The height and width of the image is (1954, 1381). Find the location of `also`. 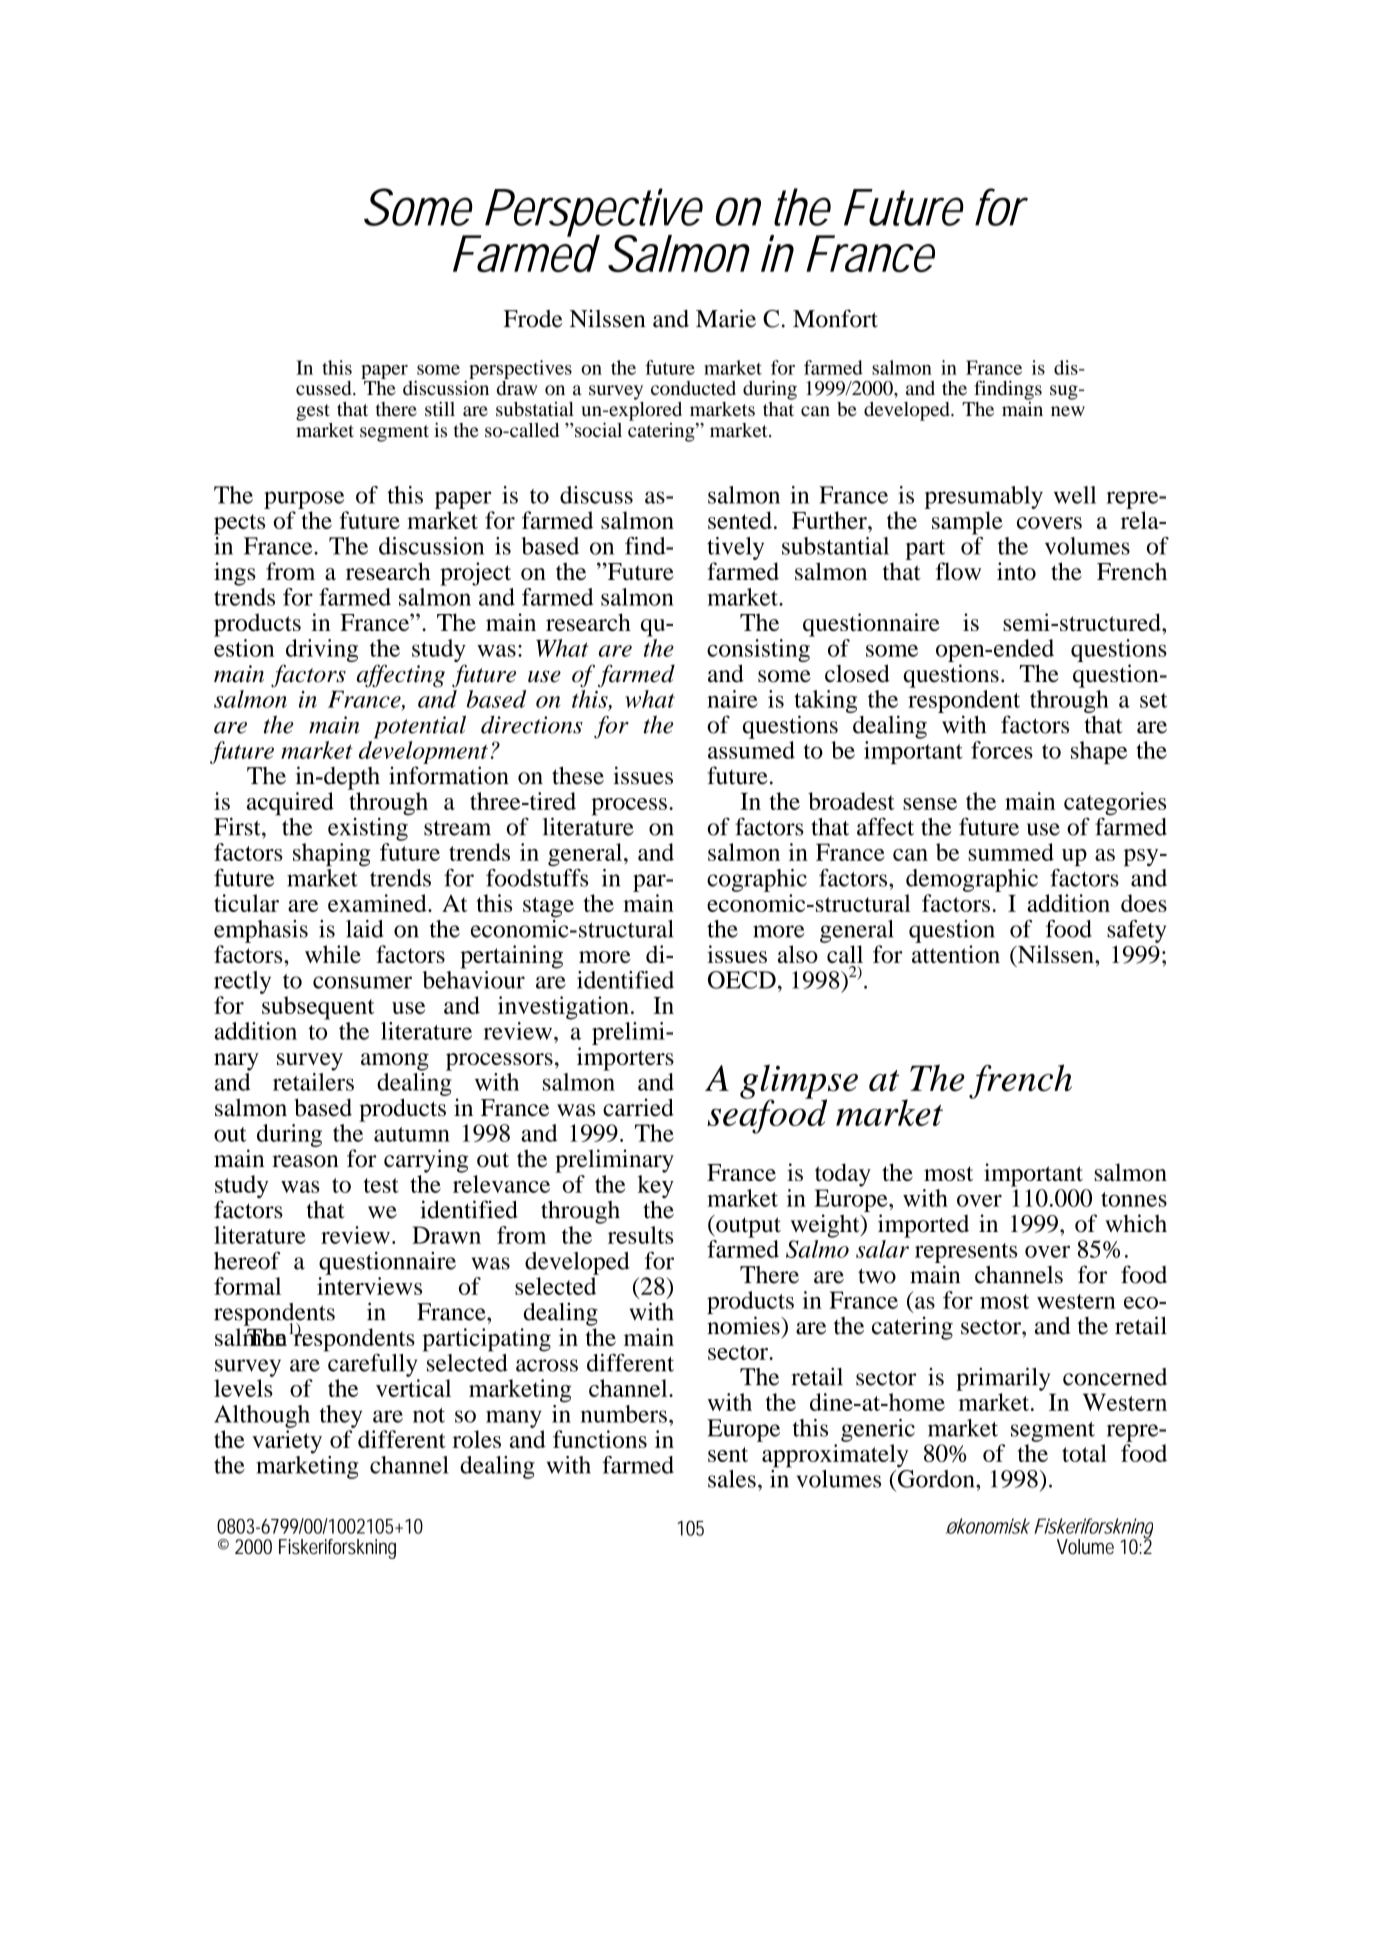

also is located at coordinates (798, 954).
